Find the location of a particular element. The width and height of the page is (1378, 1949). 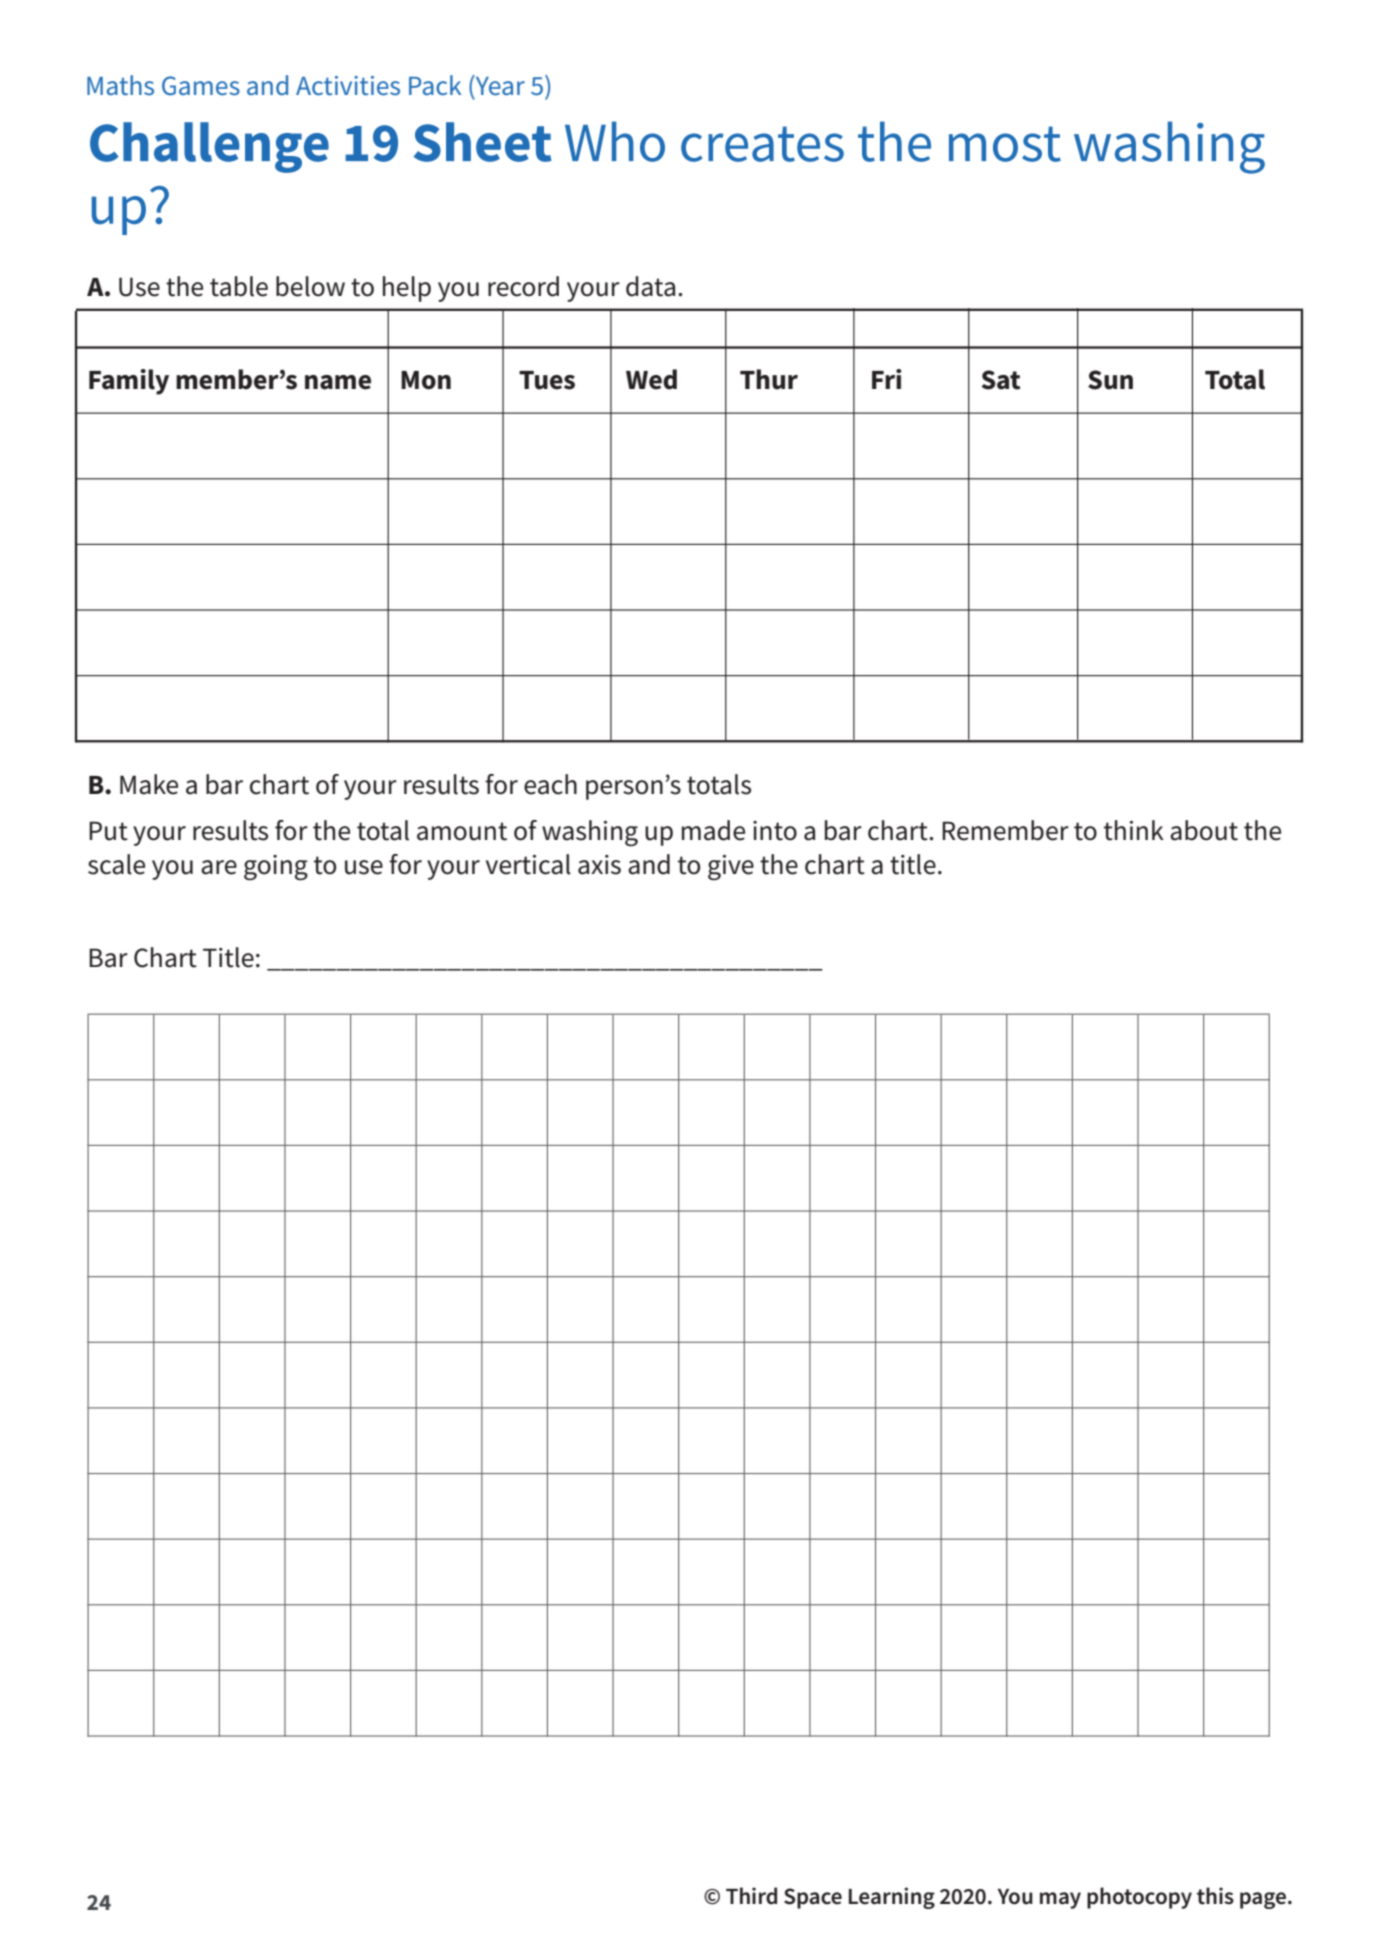

Challenge is located at coordinates (209, 147).
